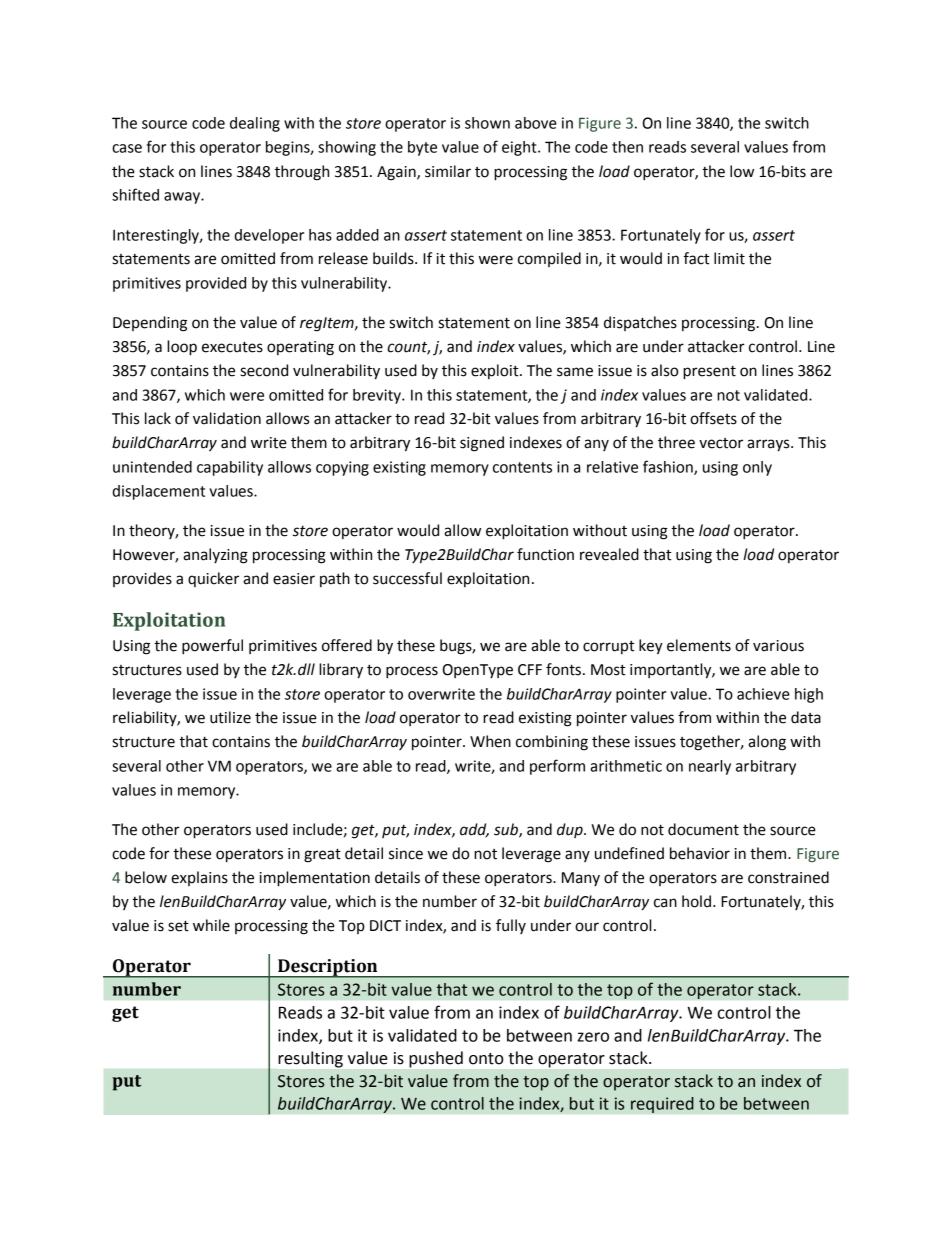 The width and height of the page is (952, 1233). What do you see at coordinates (486, 1059) in the page?
I see `onto` at bounding box center [486, 1059].
